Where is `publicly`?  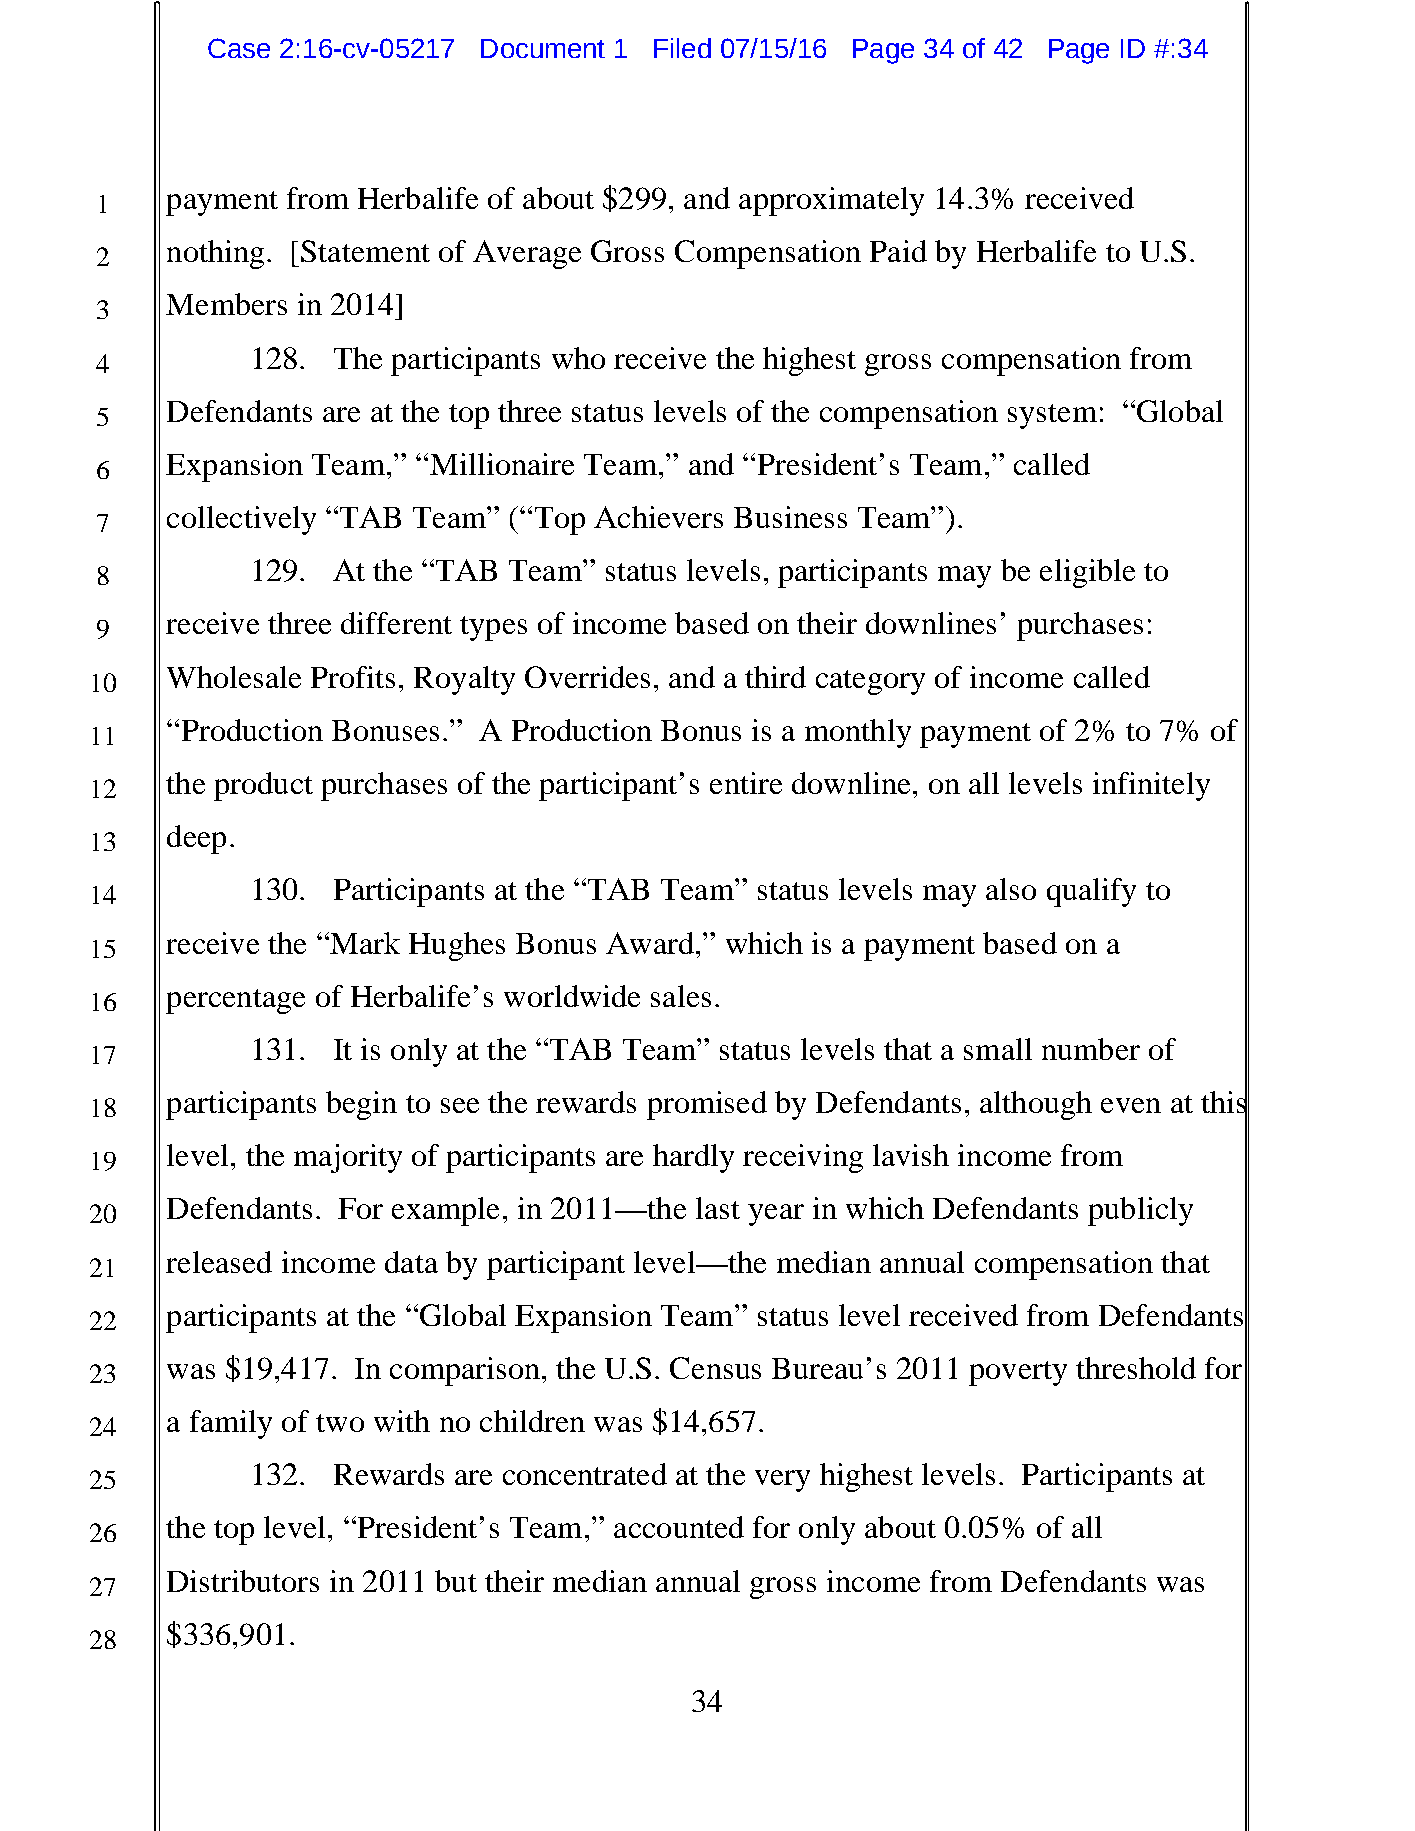
publicly is located at coordinates (1140, 1211).
